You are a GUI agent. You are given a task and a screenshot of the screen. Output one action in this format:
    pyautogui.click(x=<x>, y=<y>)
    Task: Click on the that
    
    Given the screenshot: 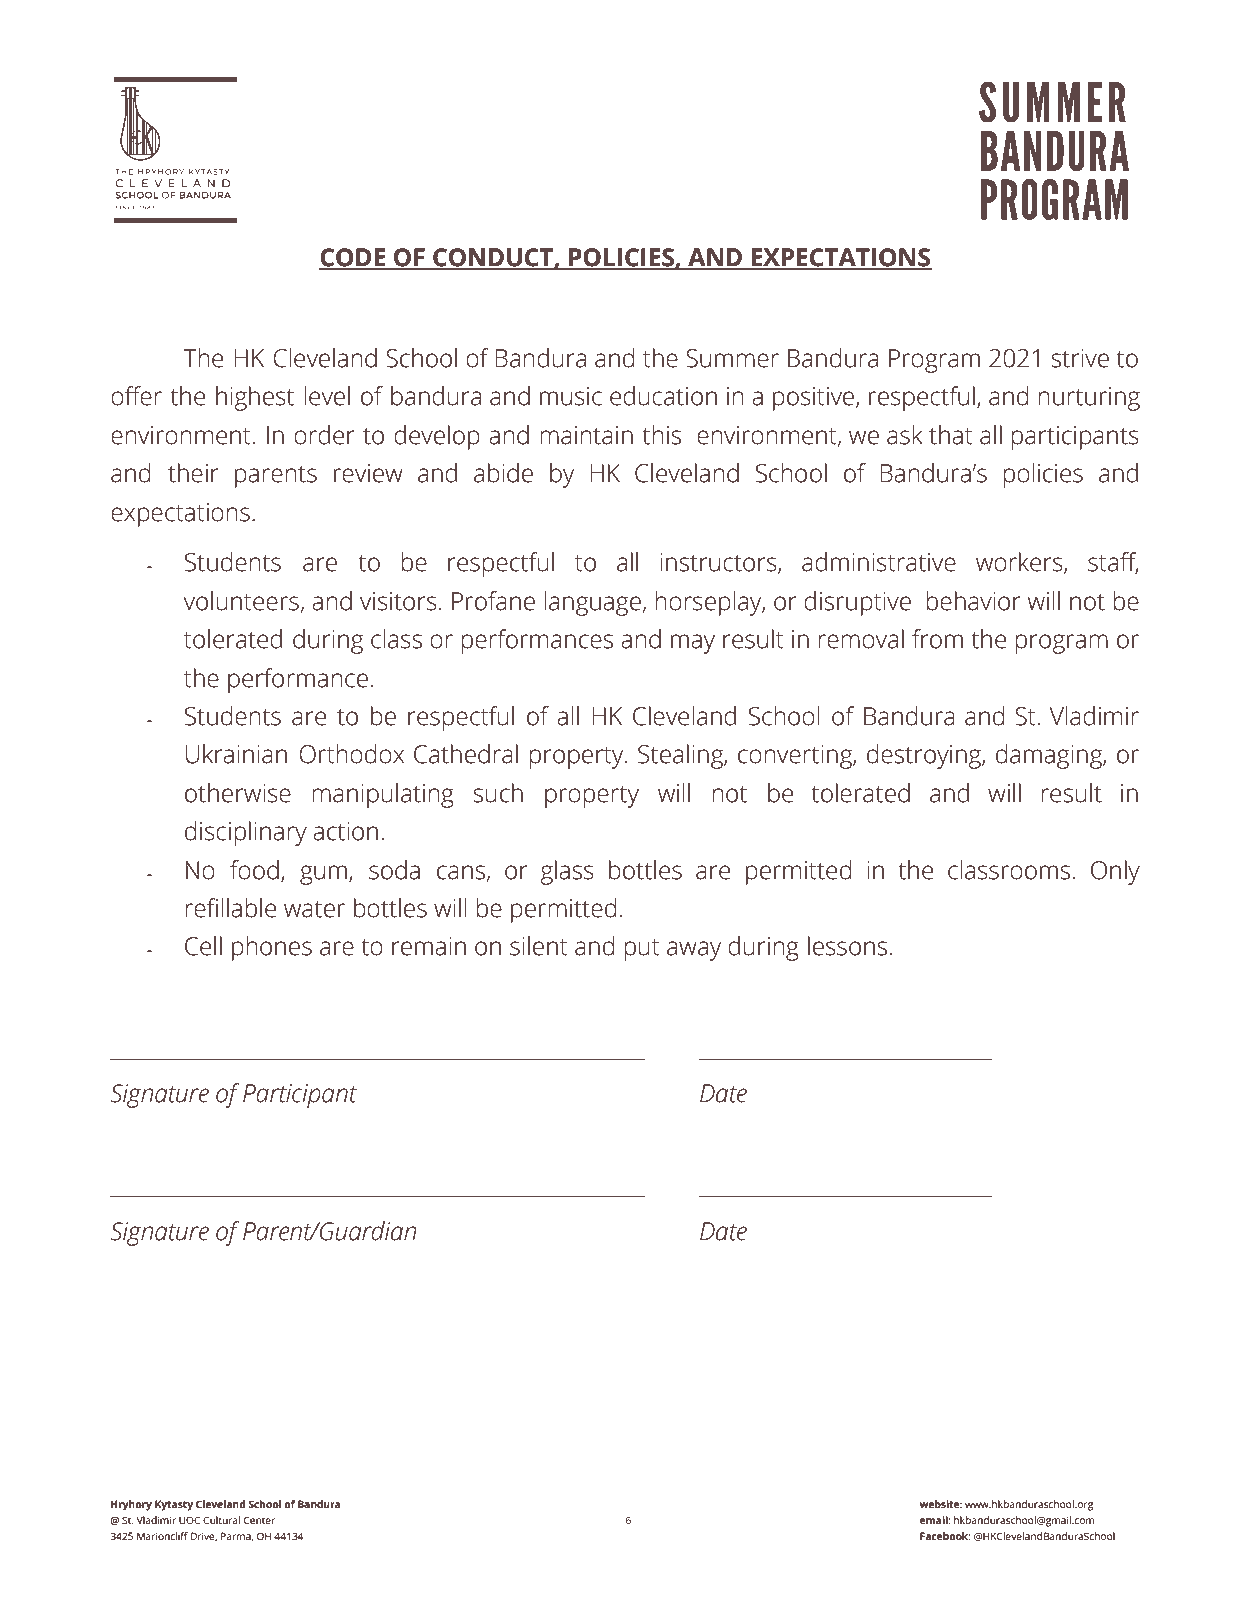 What is the action you would take?
    pyautogui.click(x=951, y=435)
